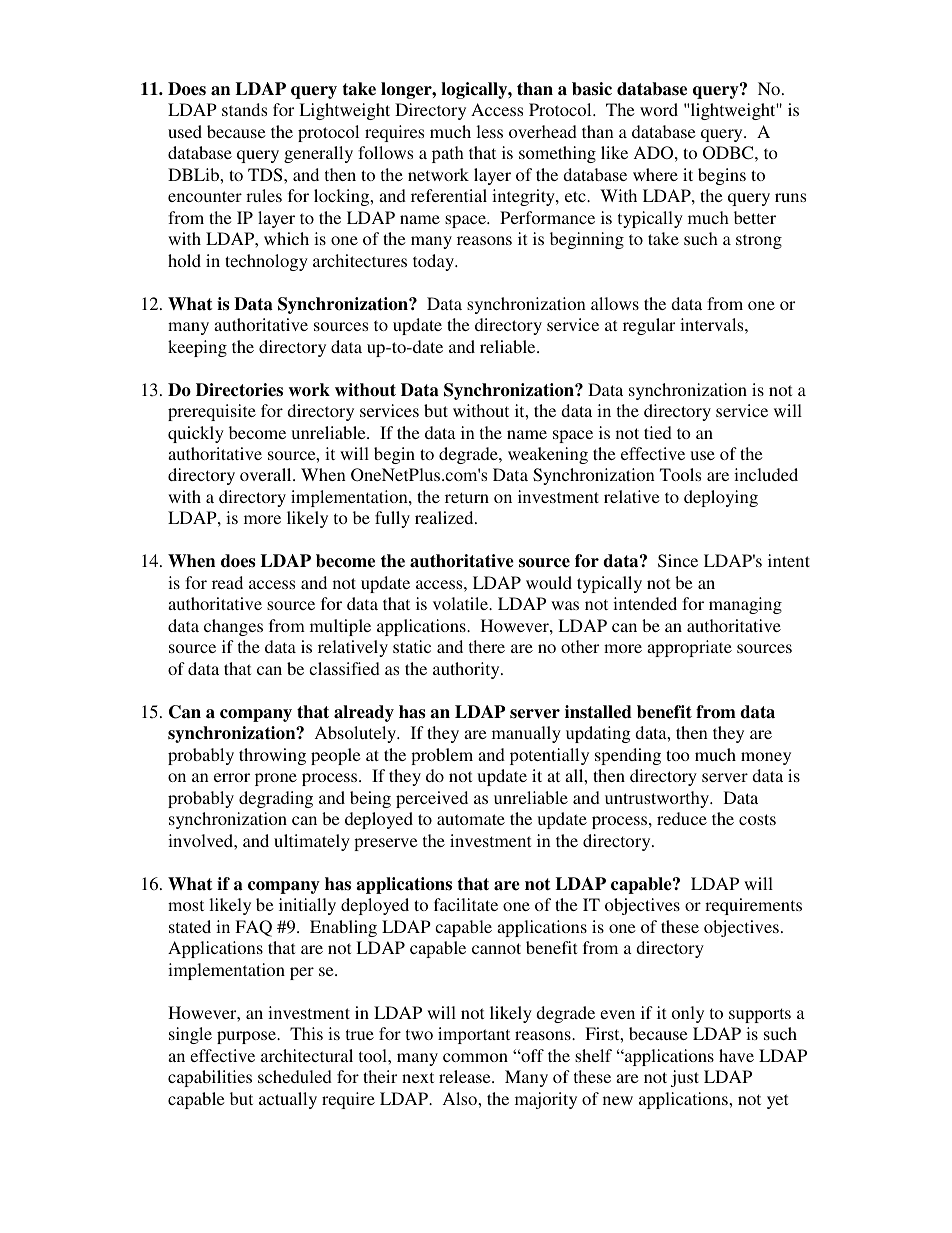  I want to click on manually, so click(526, 734).
